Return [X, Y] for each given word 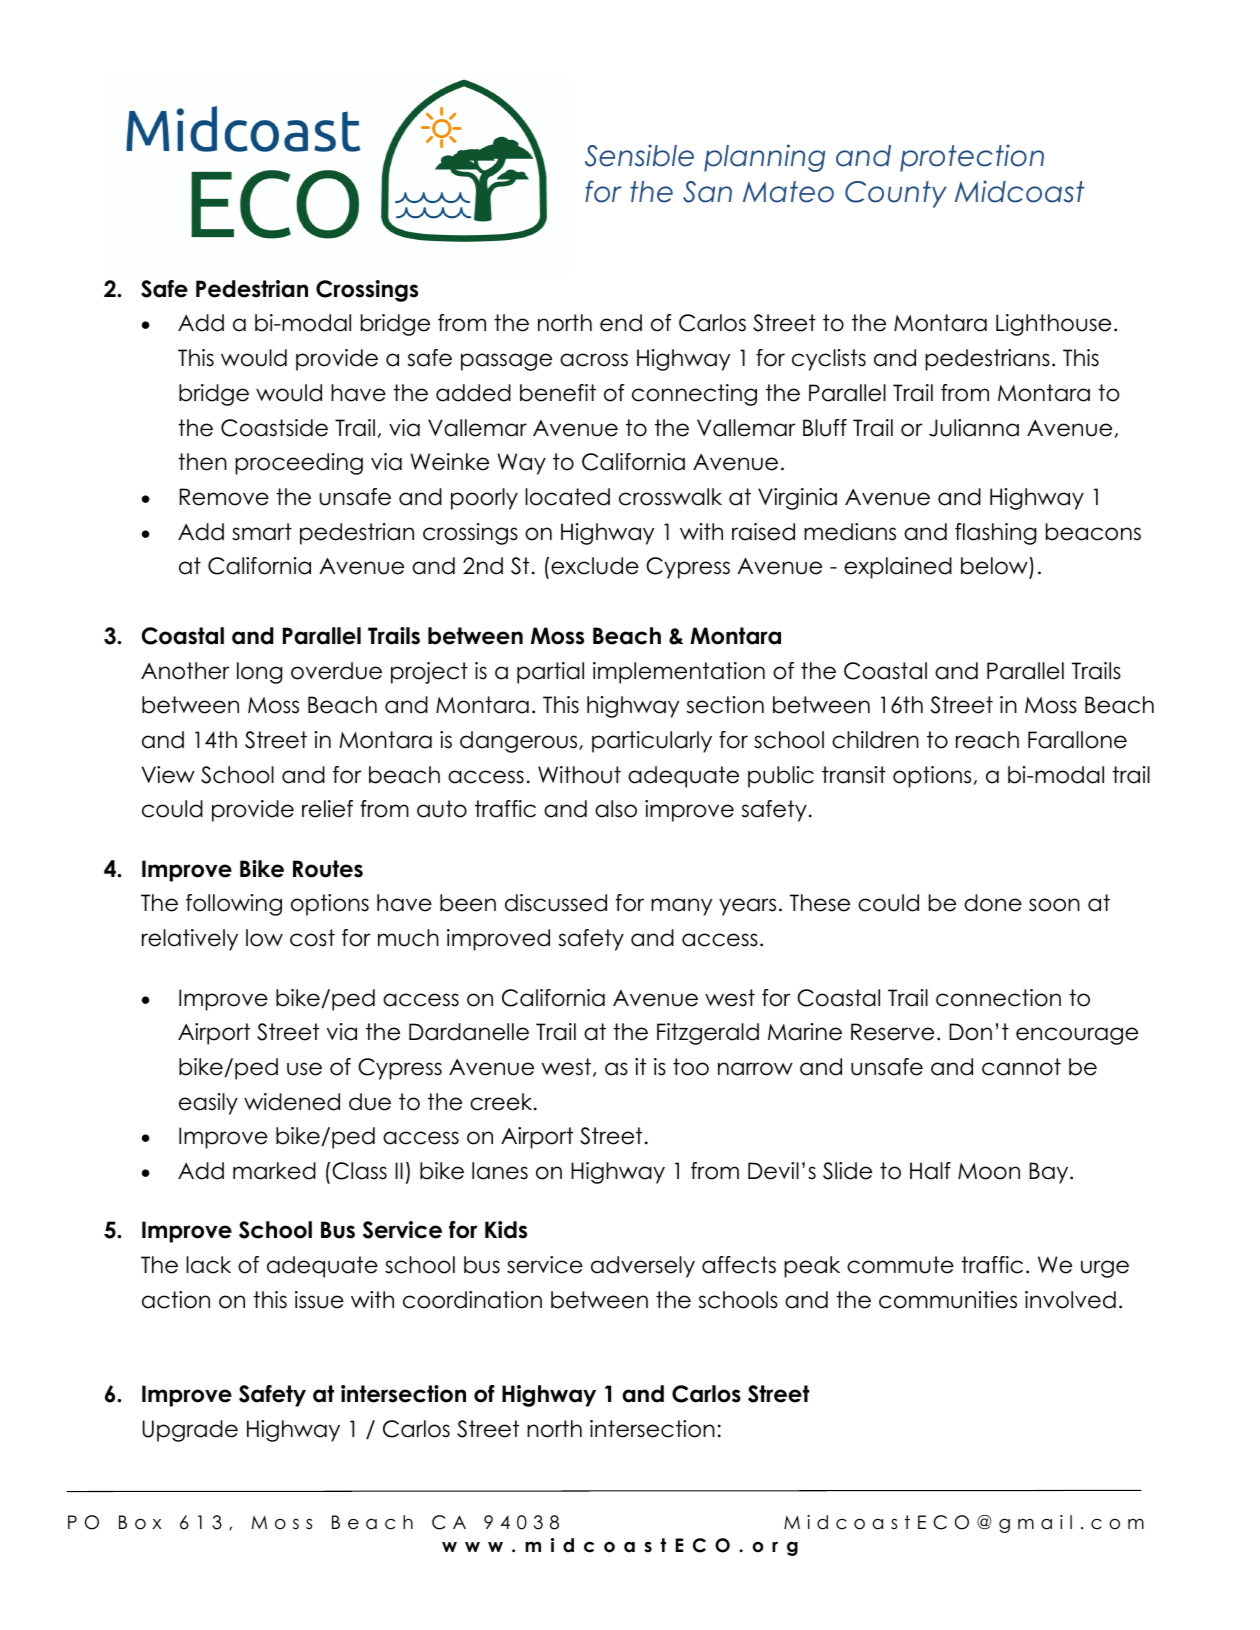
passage [506, 362]
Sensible [639, 155]
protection [972, 158]
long [260, 673]
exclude [595, 566]
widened [292, 1102]
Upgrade [190, 1431]
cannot [1021, 1067]
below [995, 567]
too [691, 1067]
